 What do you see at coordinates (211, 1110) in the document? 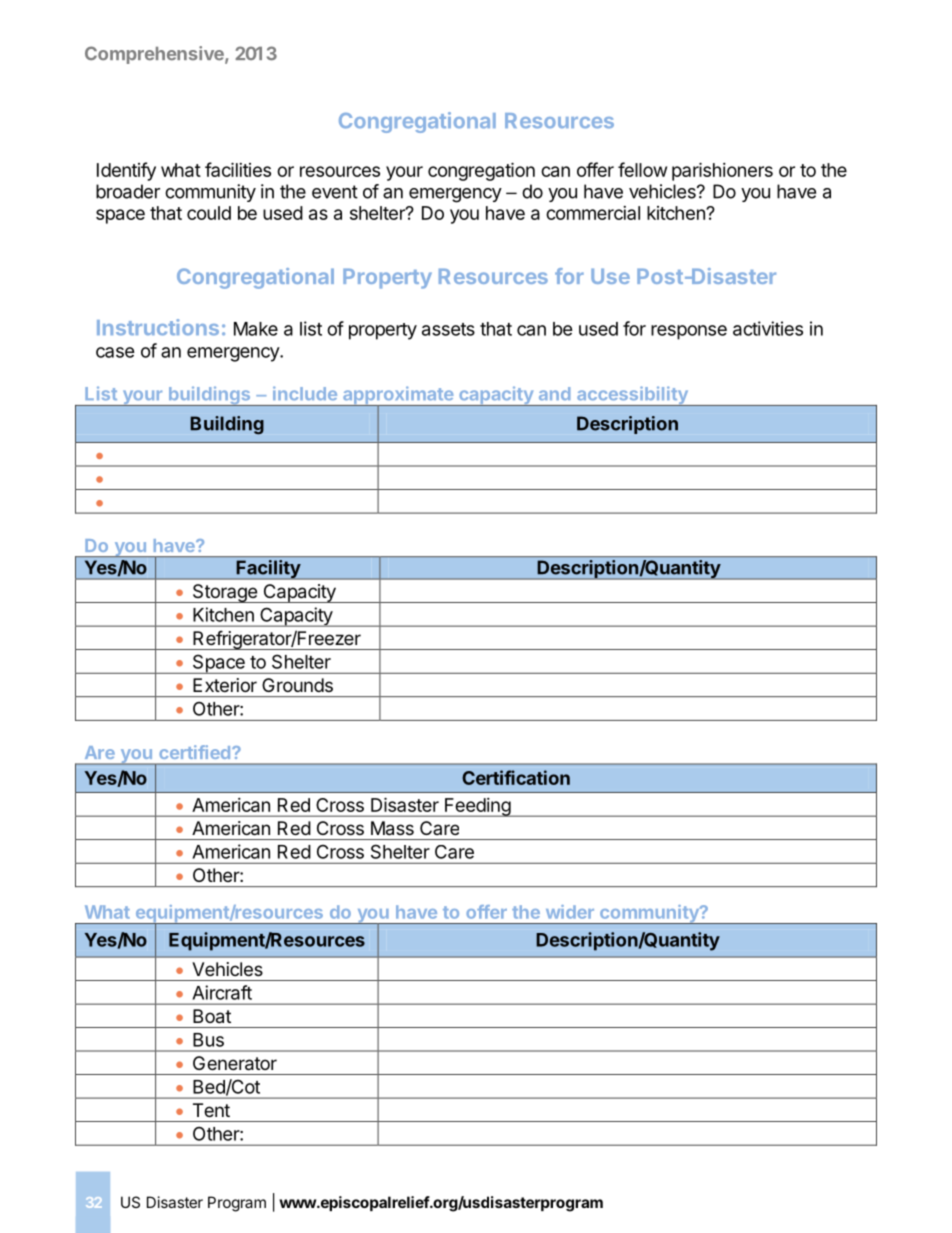
I see `Tent` at bounding box center [211, 1110].
